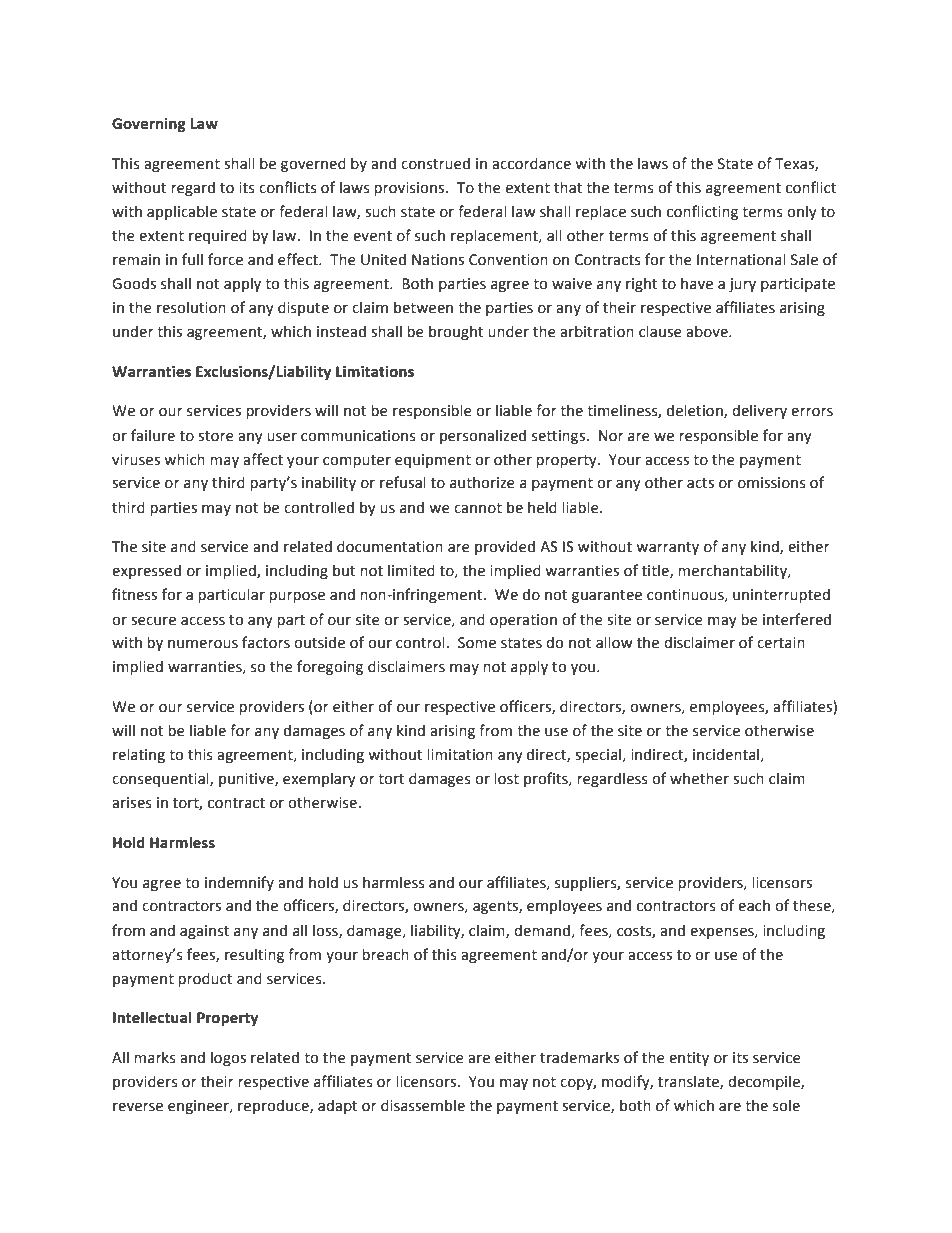  Describe the element at coordinates (239, 883) in the image. I see `indemnify` at that location.
